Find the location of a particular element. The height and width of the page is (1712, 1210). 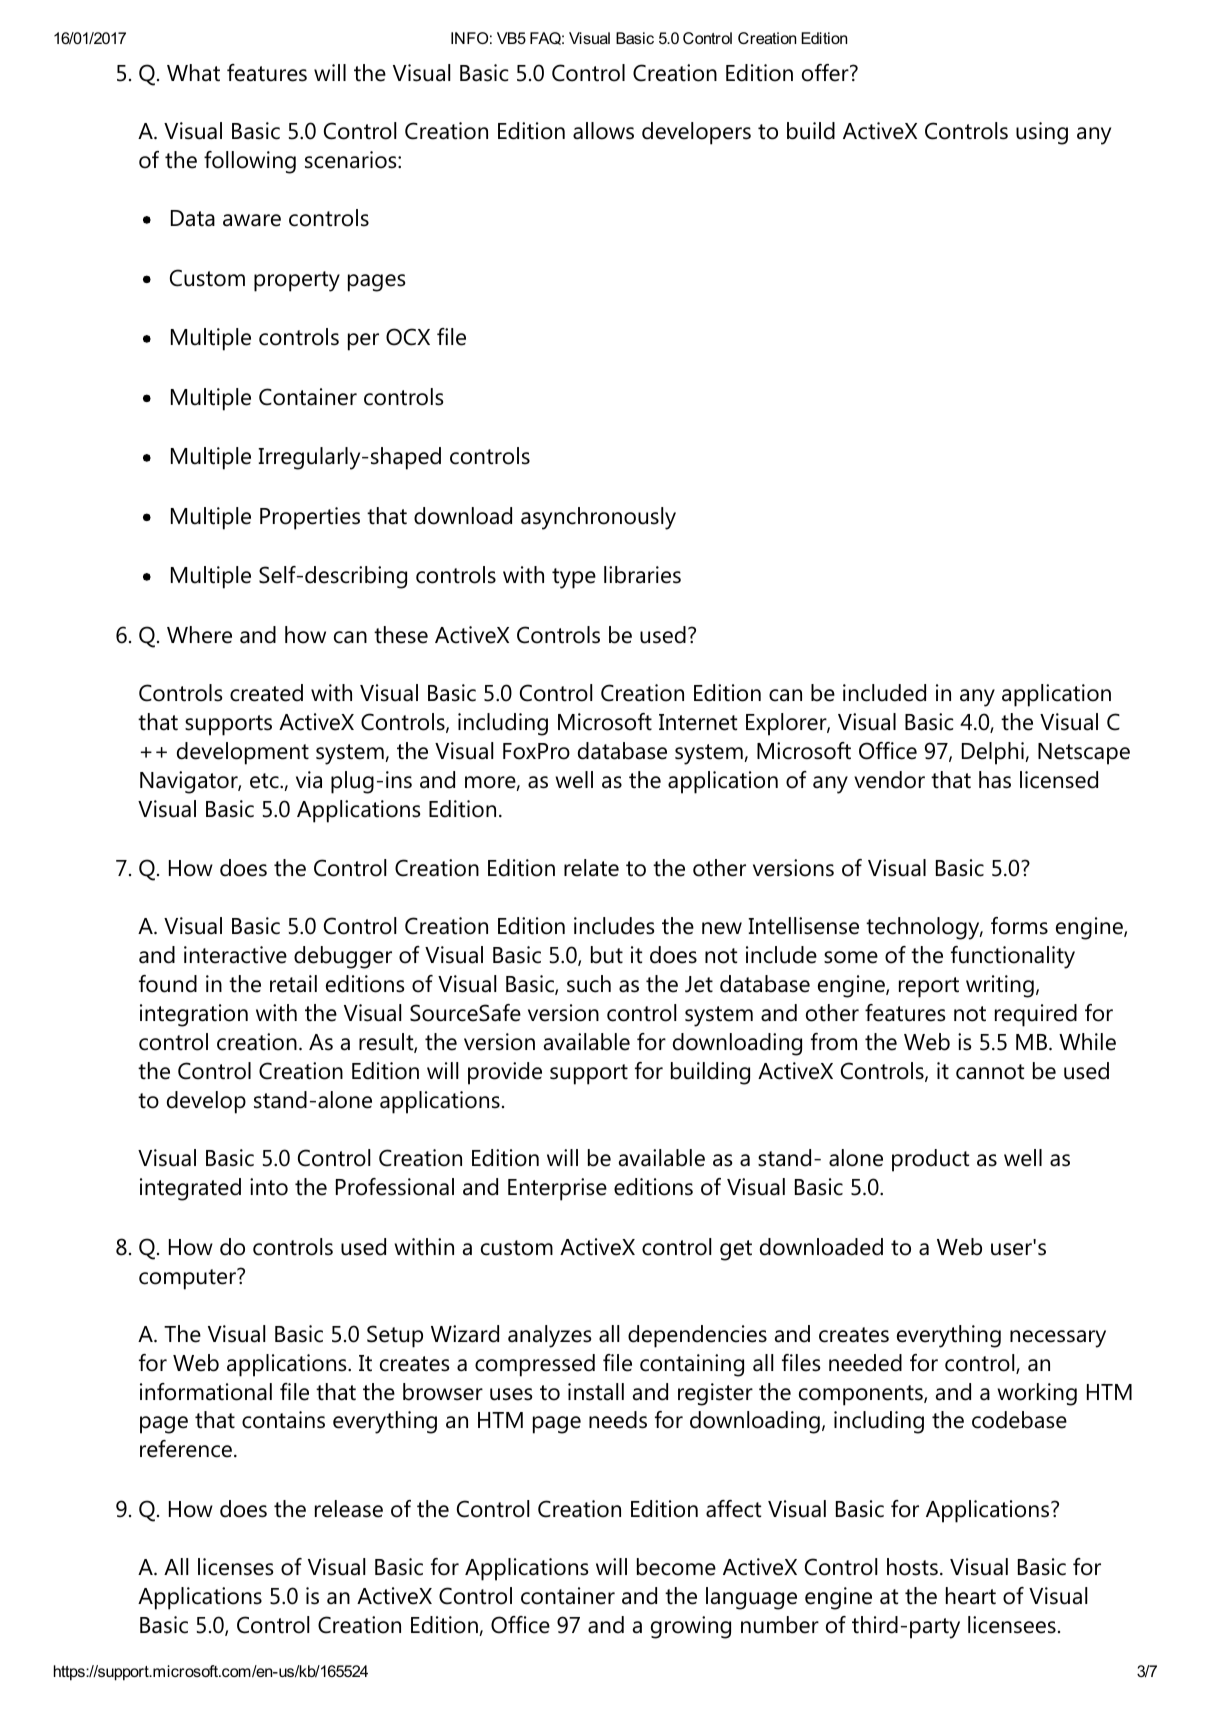

provide is located at coordinates (505, 1073).
